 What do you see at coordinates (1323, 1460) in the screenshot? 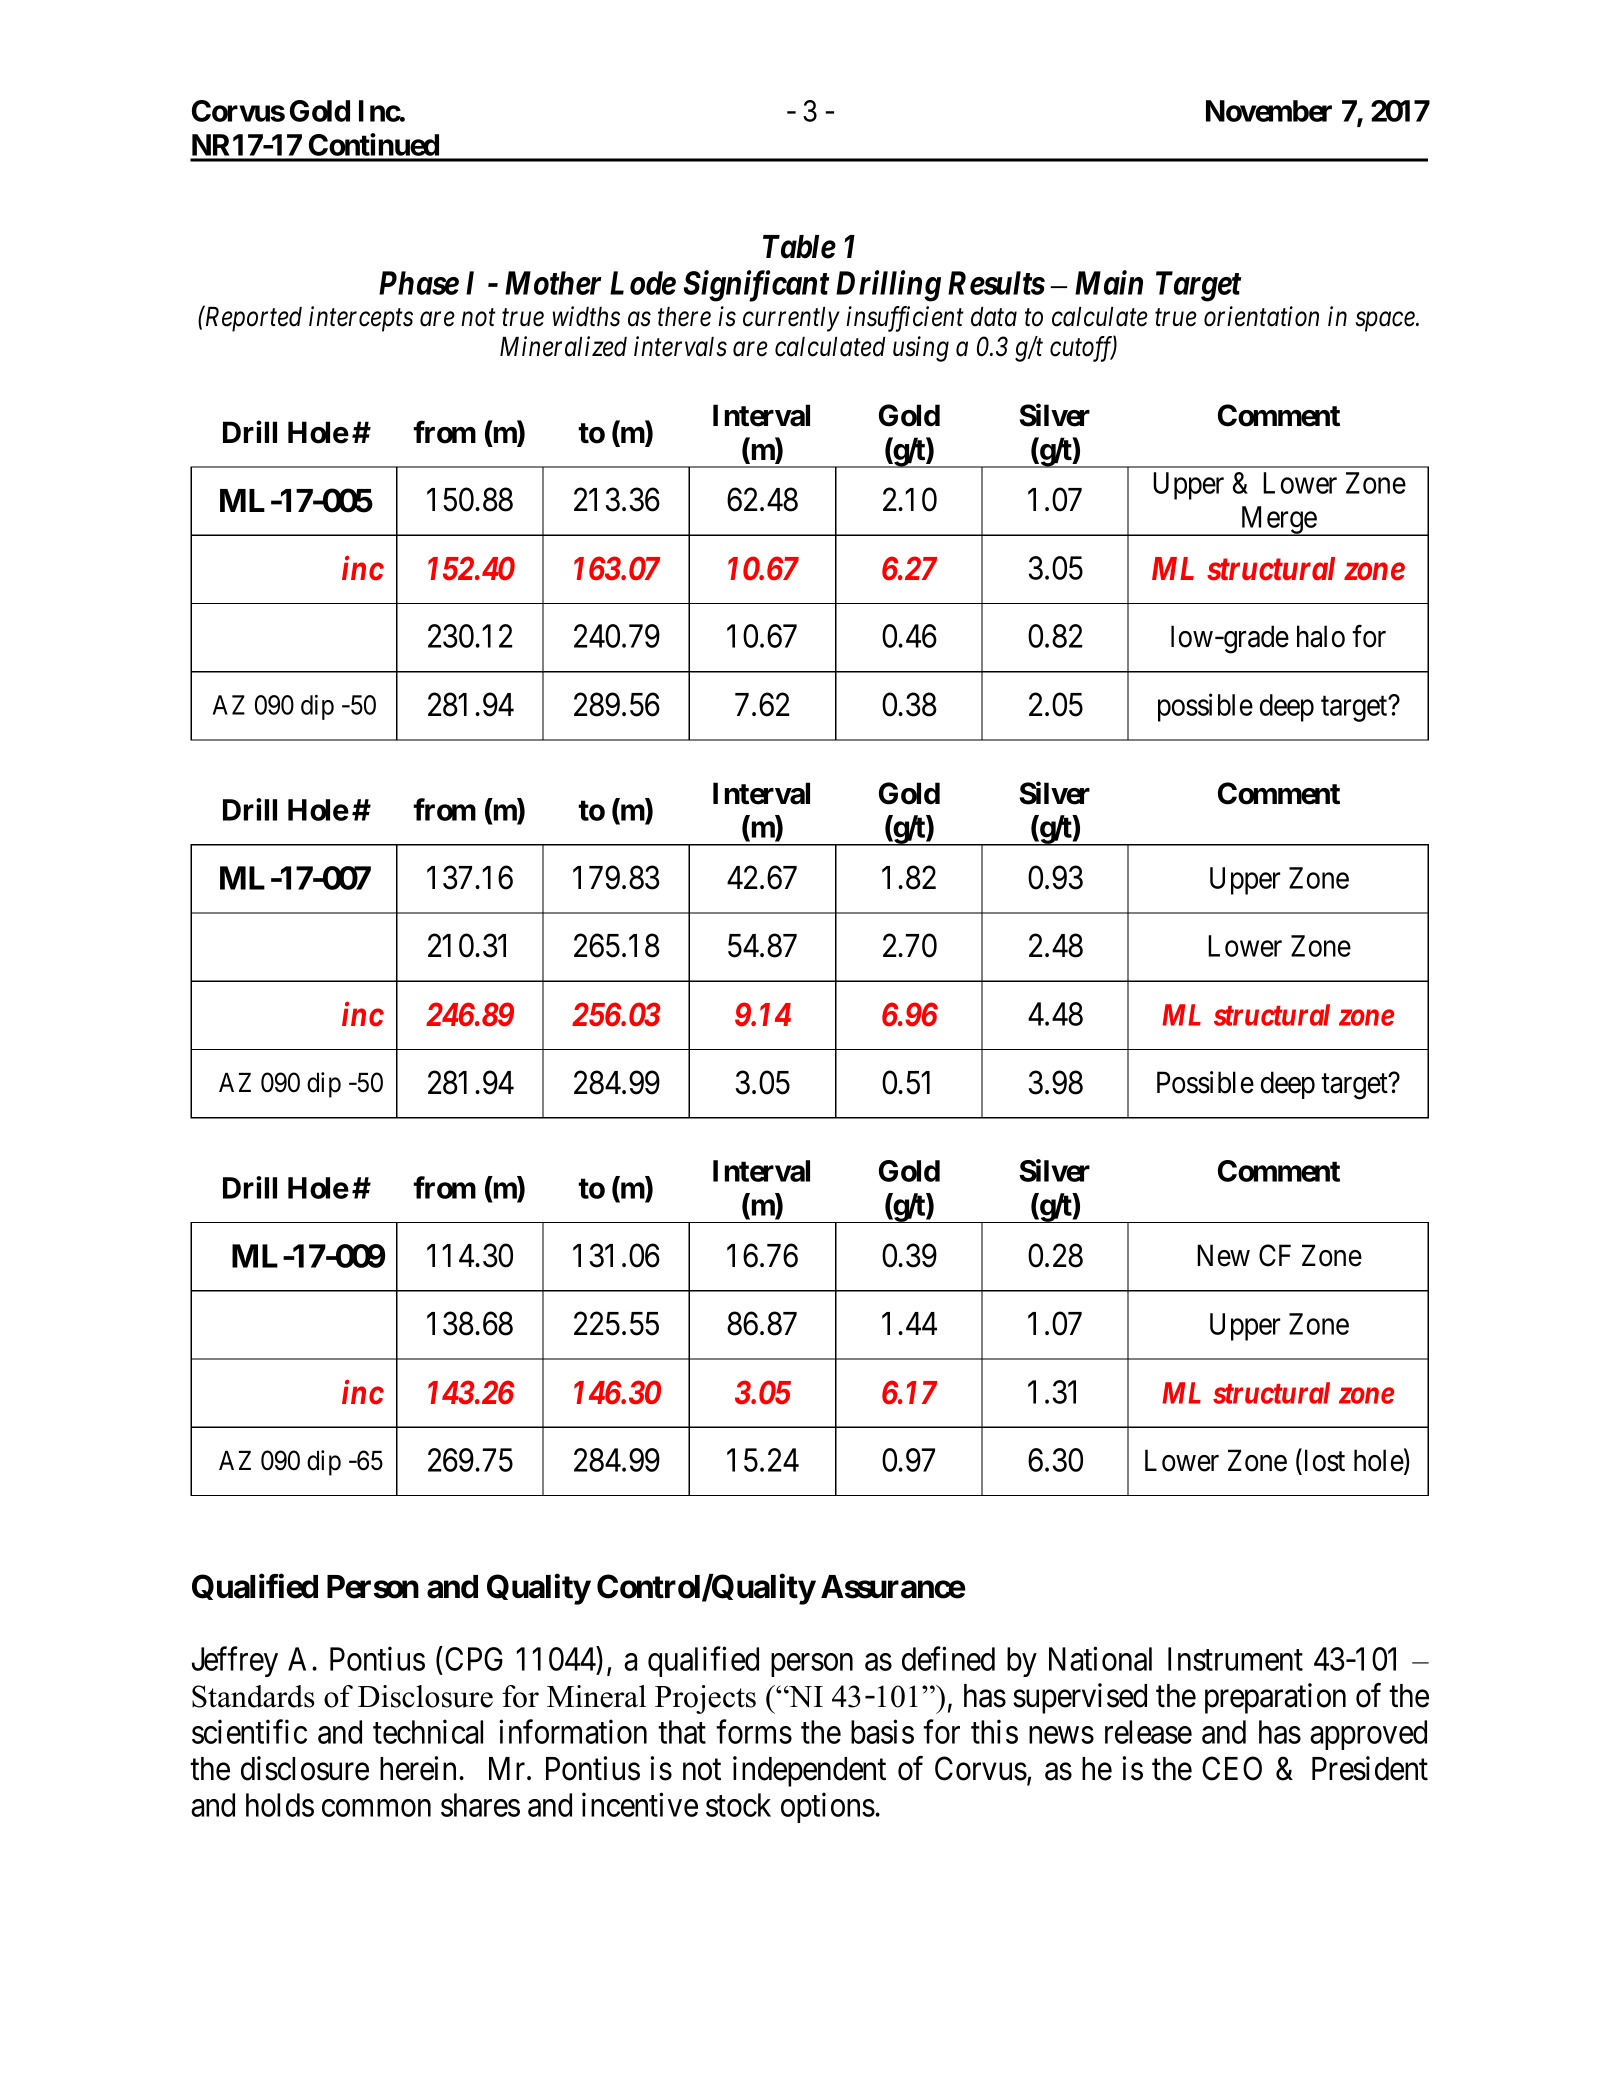
I see `lost` at bounding box center [1323, 1460].
